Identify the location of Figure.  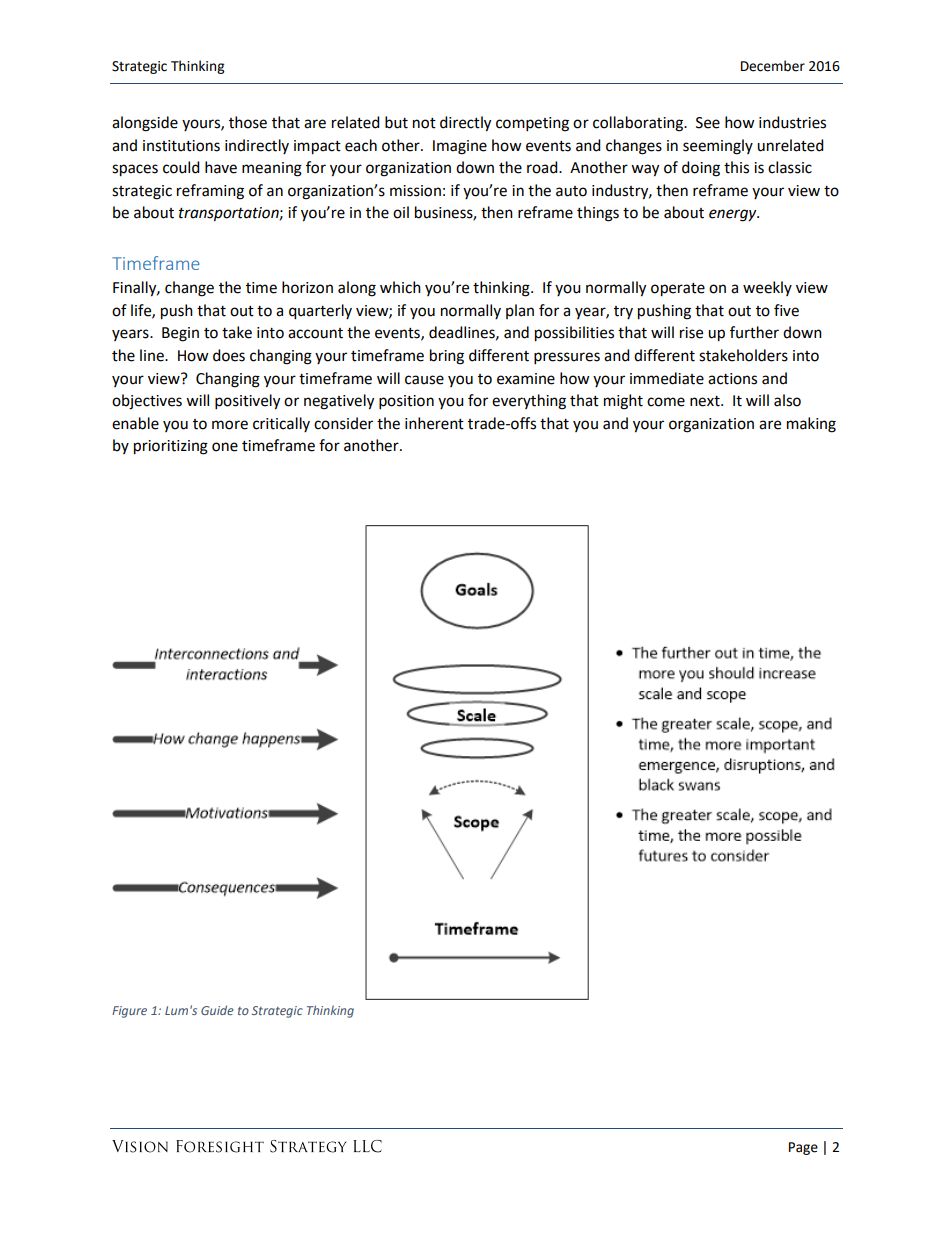
(129, 1012).
